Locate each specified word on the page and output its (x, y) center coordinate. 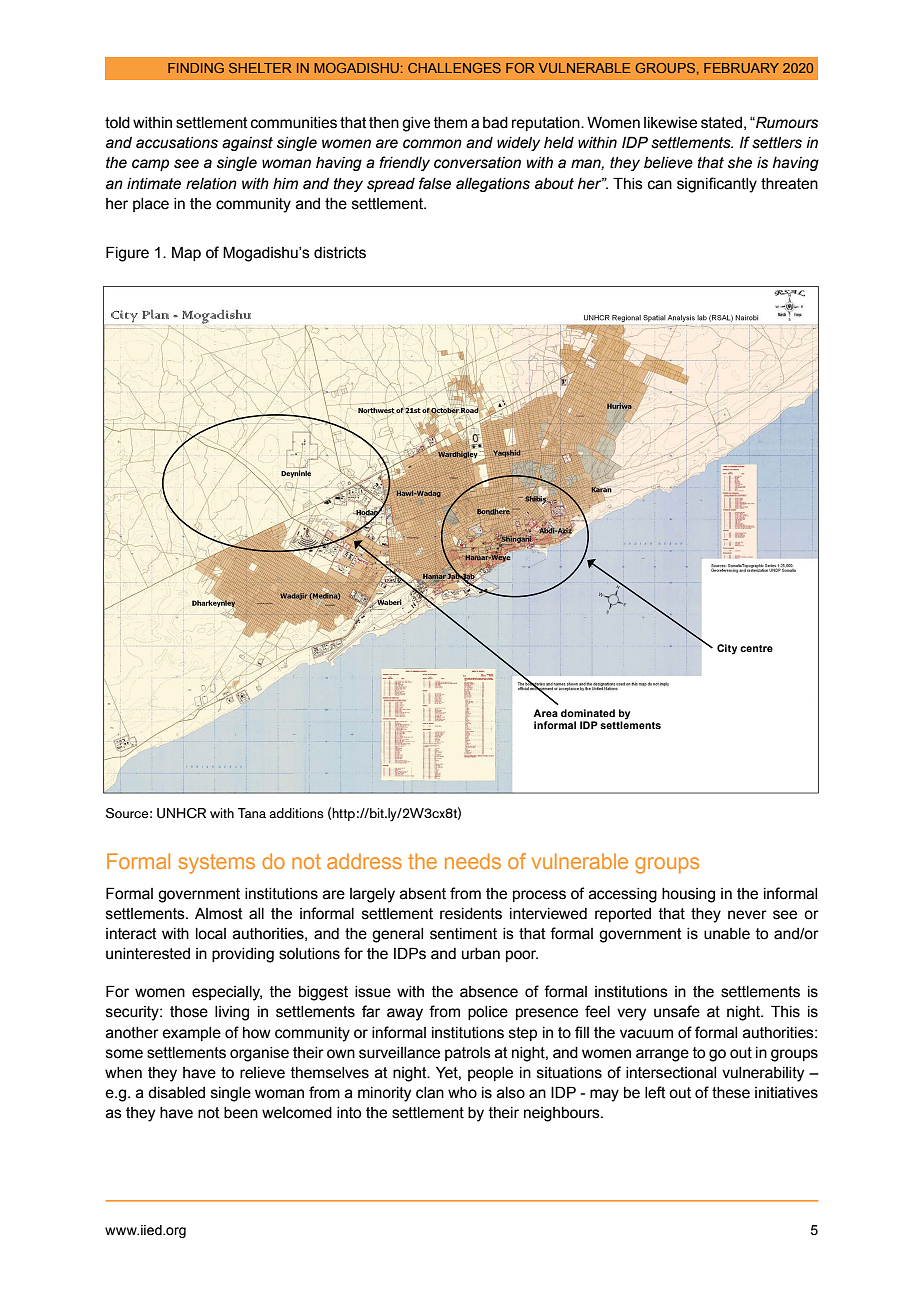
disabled (176, 1093)
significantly (717, 185)
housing (688, 895)
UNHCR (181, 813)
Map (186, 253)
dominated (588, 713)
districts (340, 253)
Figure (127, 254)
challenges (454, 68)
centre (756, 648)
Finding (196, 68)
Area (545, 713)
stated (721, 123)
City (727, 649)
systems (217, 864)
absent (423, 894)
